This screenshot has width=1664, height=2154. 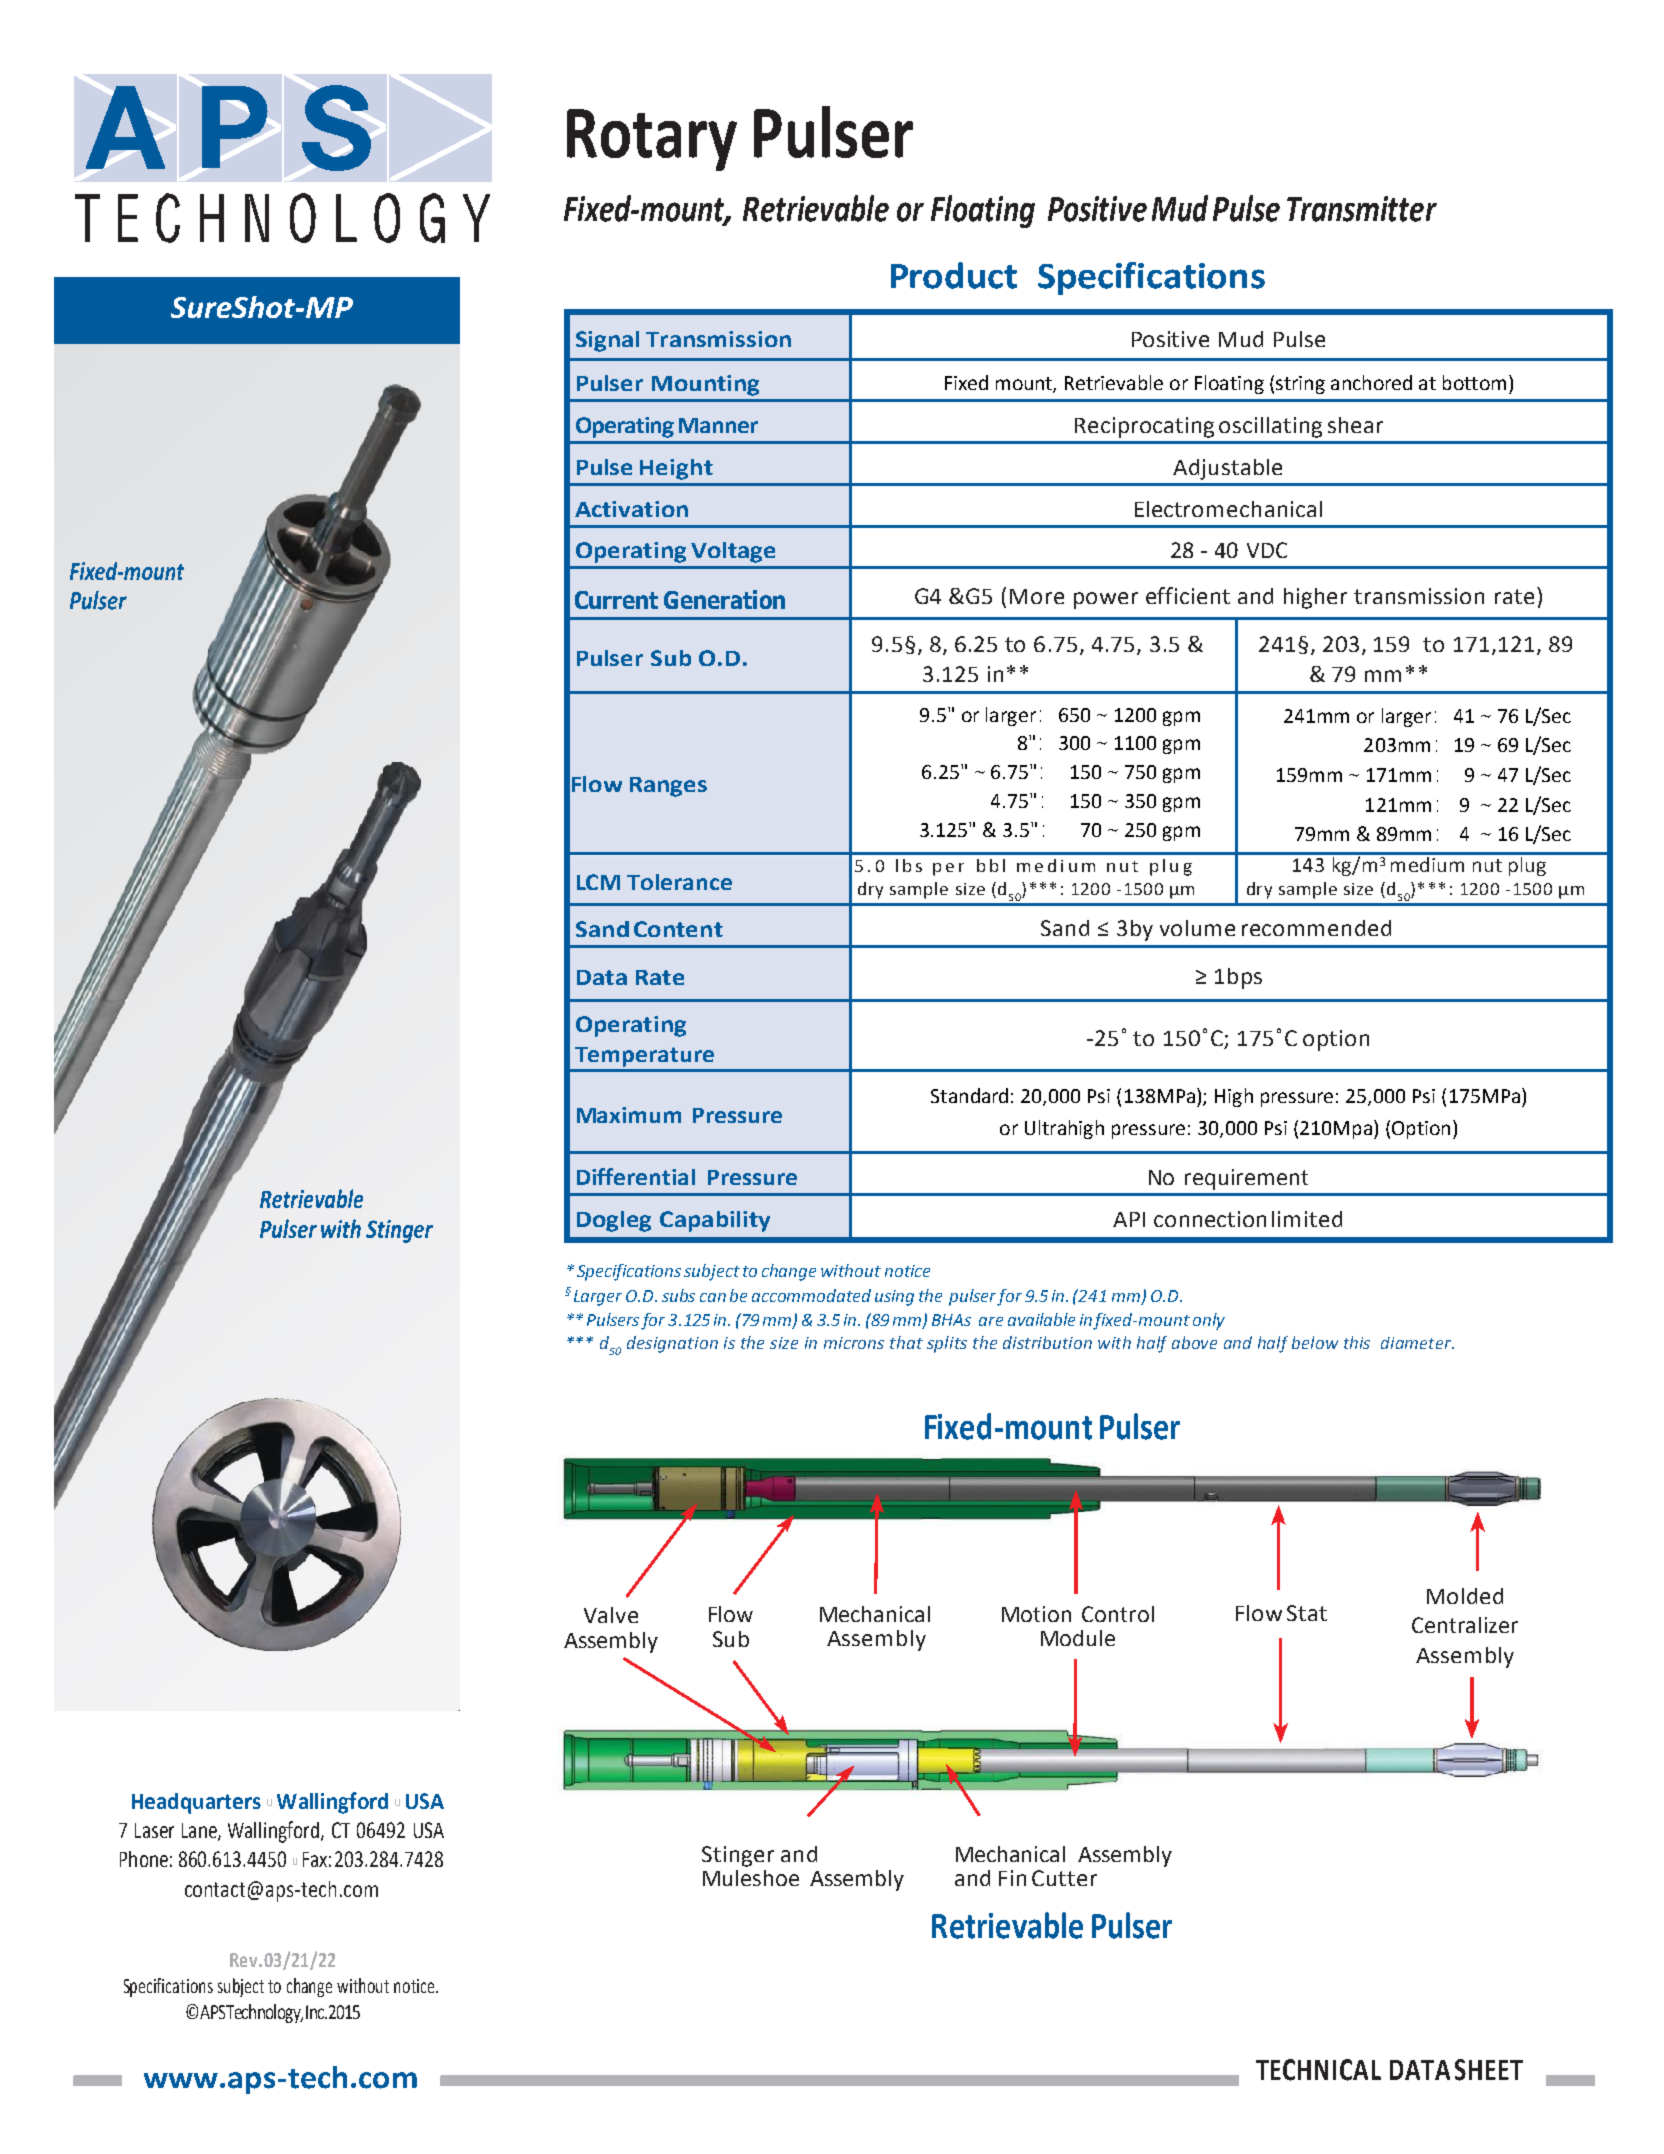 I want to click on Inc, so click(x=316, y=2012).
